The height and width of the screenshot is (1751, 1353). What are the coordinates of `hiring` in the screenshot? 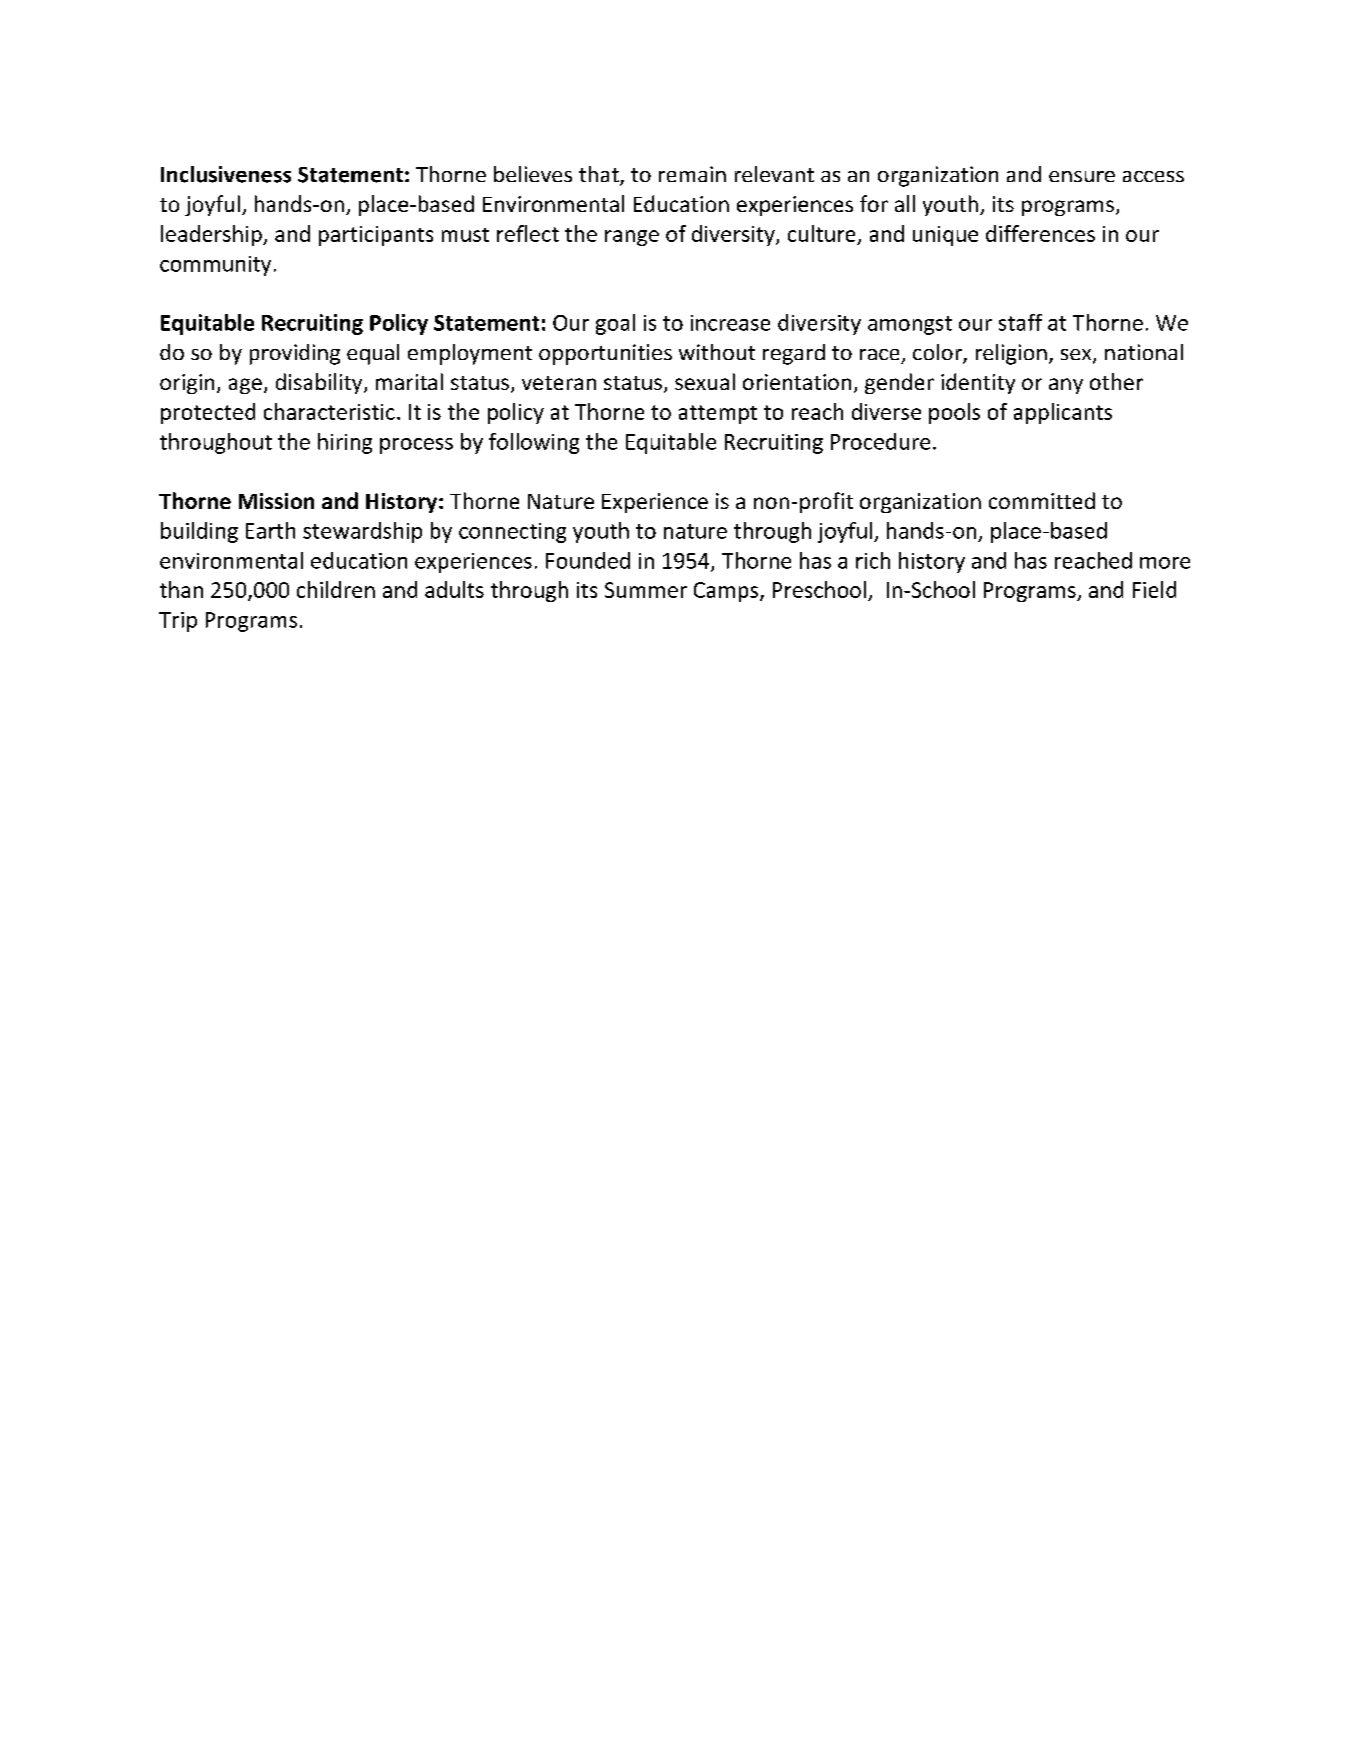 It's located at (345, 443).
